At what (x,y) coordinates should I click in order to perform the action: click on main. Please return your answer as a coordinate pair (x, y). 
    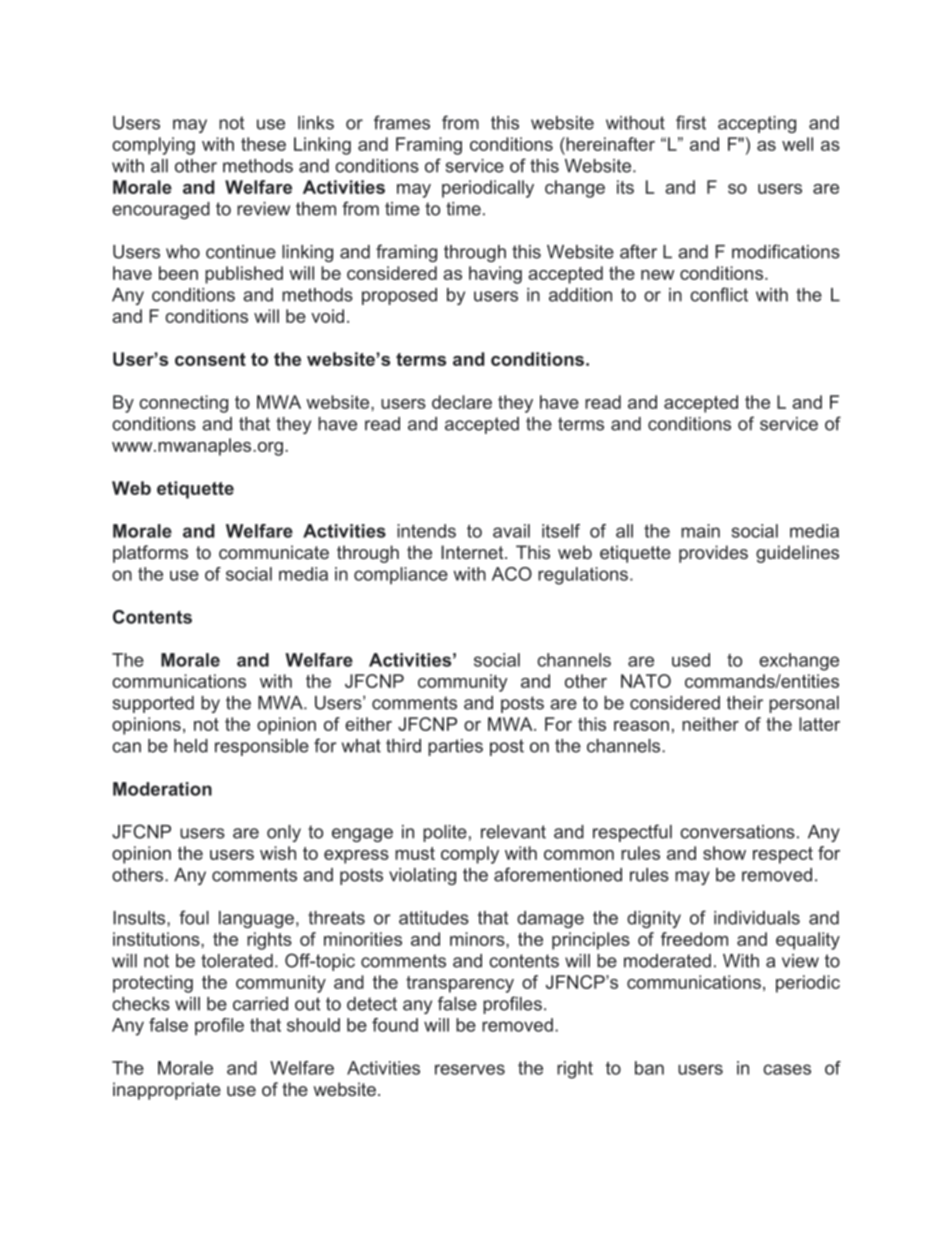
    Looking at the image, I should click on (700, 531).
